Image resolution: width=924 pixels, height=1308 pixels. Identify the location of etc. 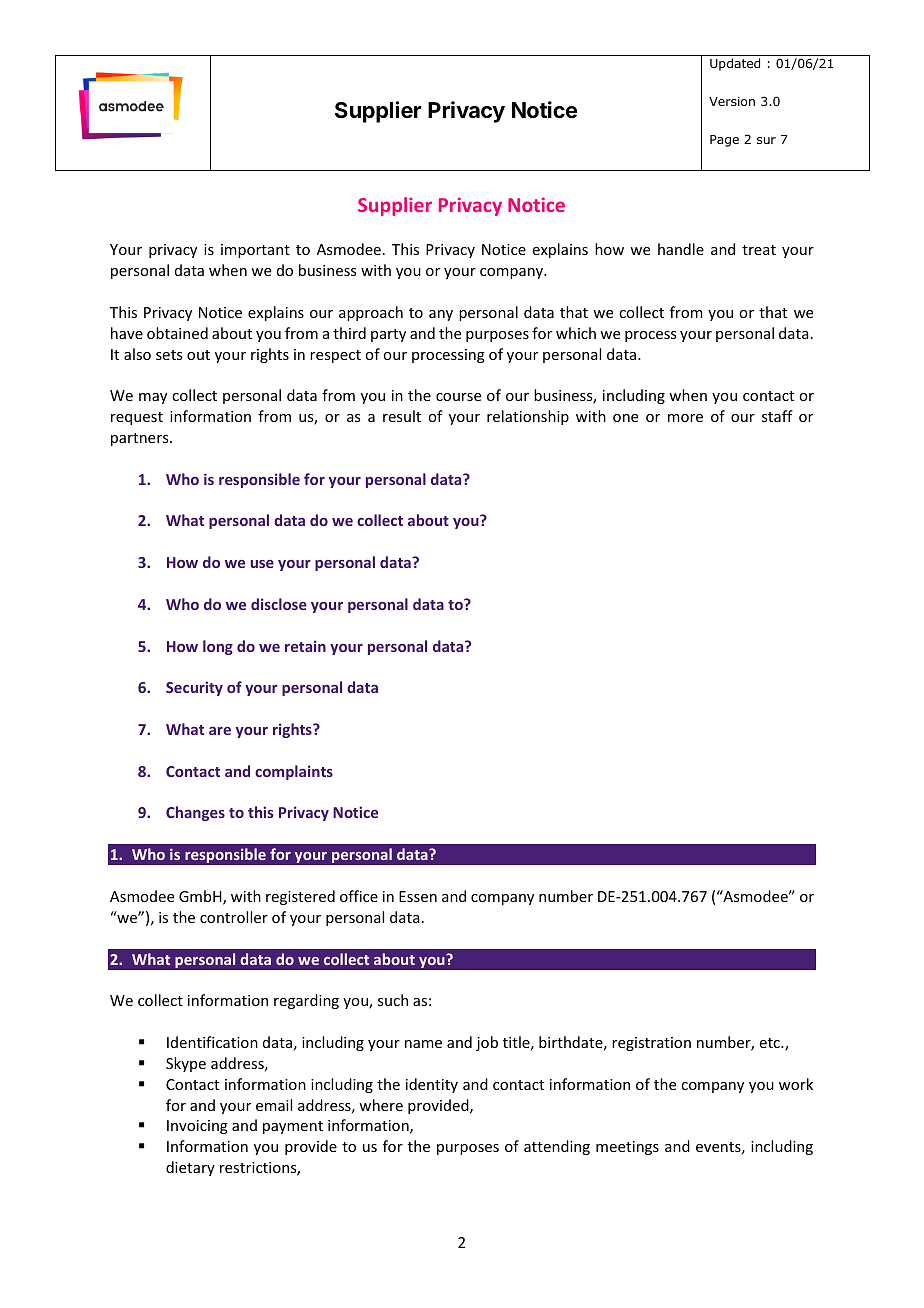
(771, 1043).
